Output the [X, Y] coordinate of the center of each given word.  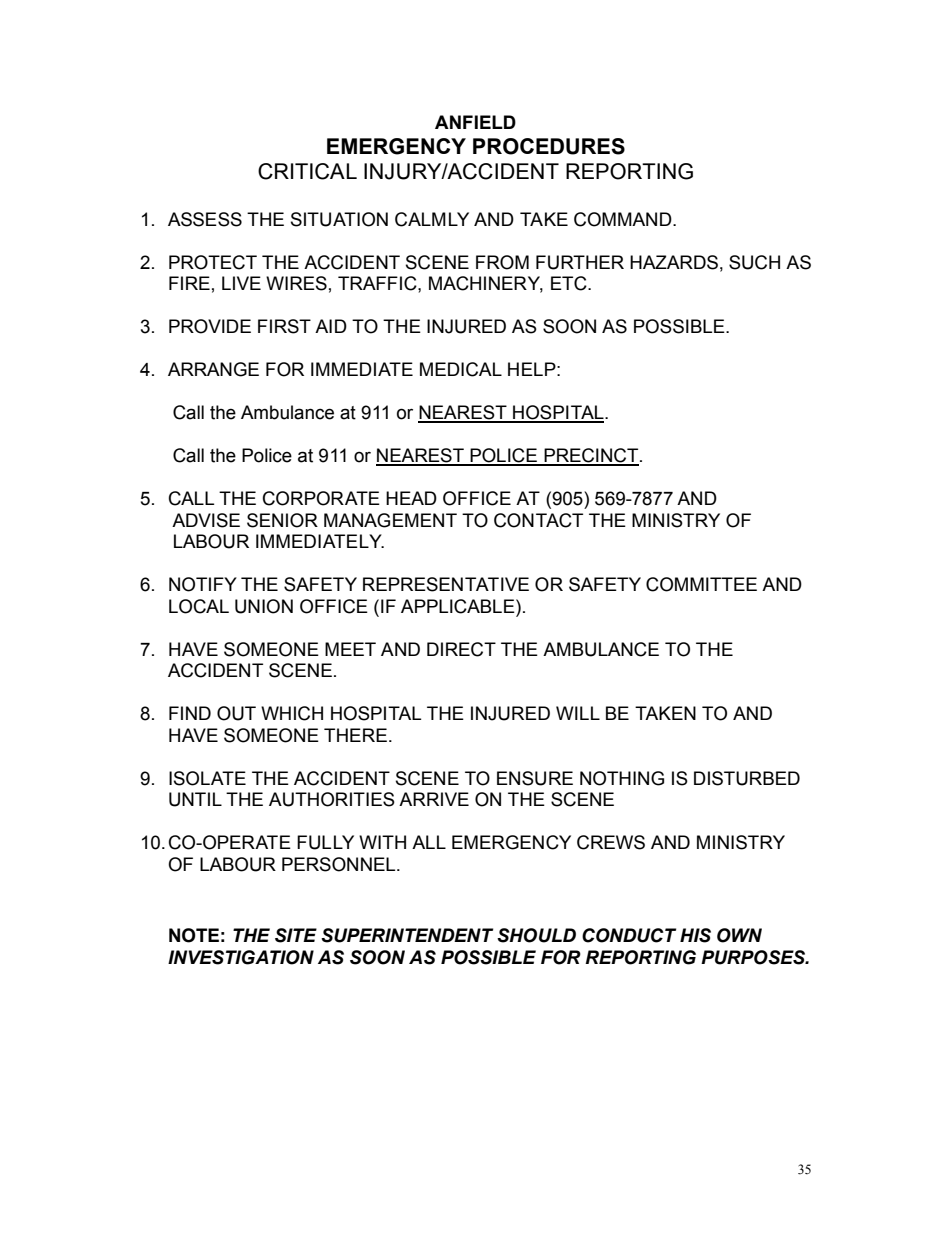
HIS [695, 935]
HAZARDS [674, 262]
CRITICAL [307, 171]
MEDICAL [461, 369]
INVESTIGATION [241, 957]
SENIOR [282, 520]
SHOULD [536, 935]
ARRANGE [213, 369]
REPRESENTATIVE [446, 584]
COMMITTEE [701, 584]
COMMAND [624, 219]
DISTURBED [747, 778]
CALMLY [432, 219]
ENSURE [535, 778]
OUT [236, 713]
